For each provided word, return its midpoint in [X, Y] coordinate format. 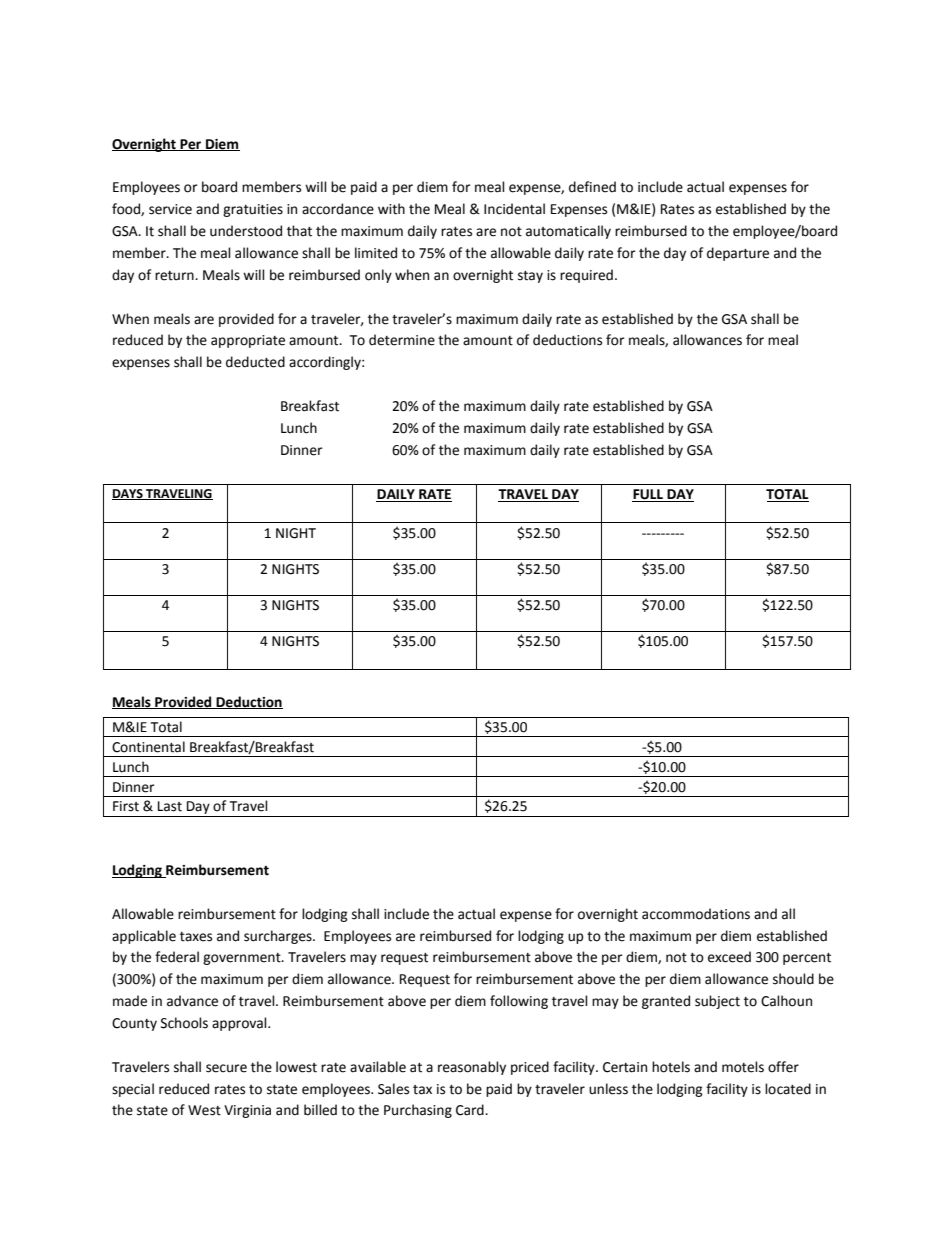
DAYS [128, 494]
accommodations [696, 914]
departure [738, 254]
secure [226, 1068]
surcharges [279, 937]
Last [170, 806]
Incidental [514, 209]
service [170, 209]
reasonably [472, 1068]
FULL [648, 495]
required [586, 276]
